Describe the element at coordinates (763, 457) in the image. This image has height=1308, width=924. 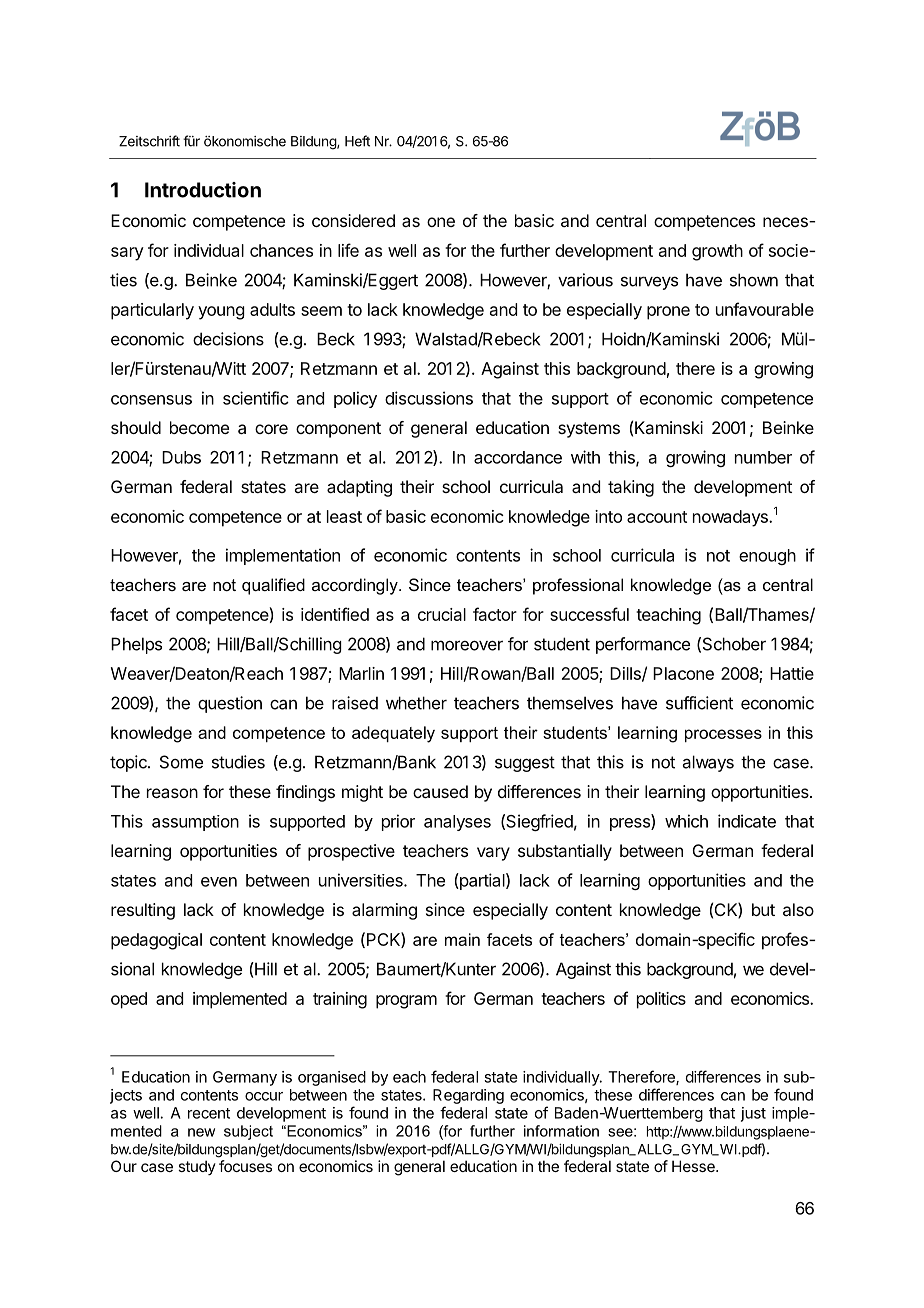
I see `number` at that location.
